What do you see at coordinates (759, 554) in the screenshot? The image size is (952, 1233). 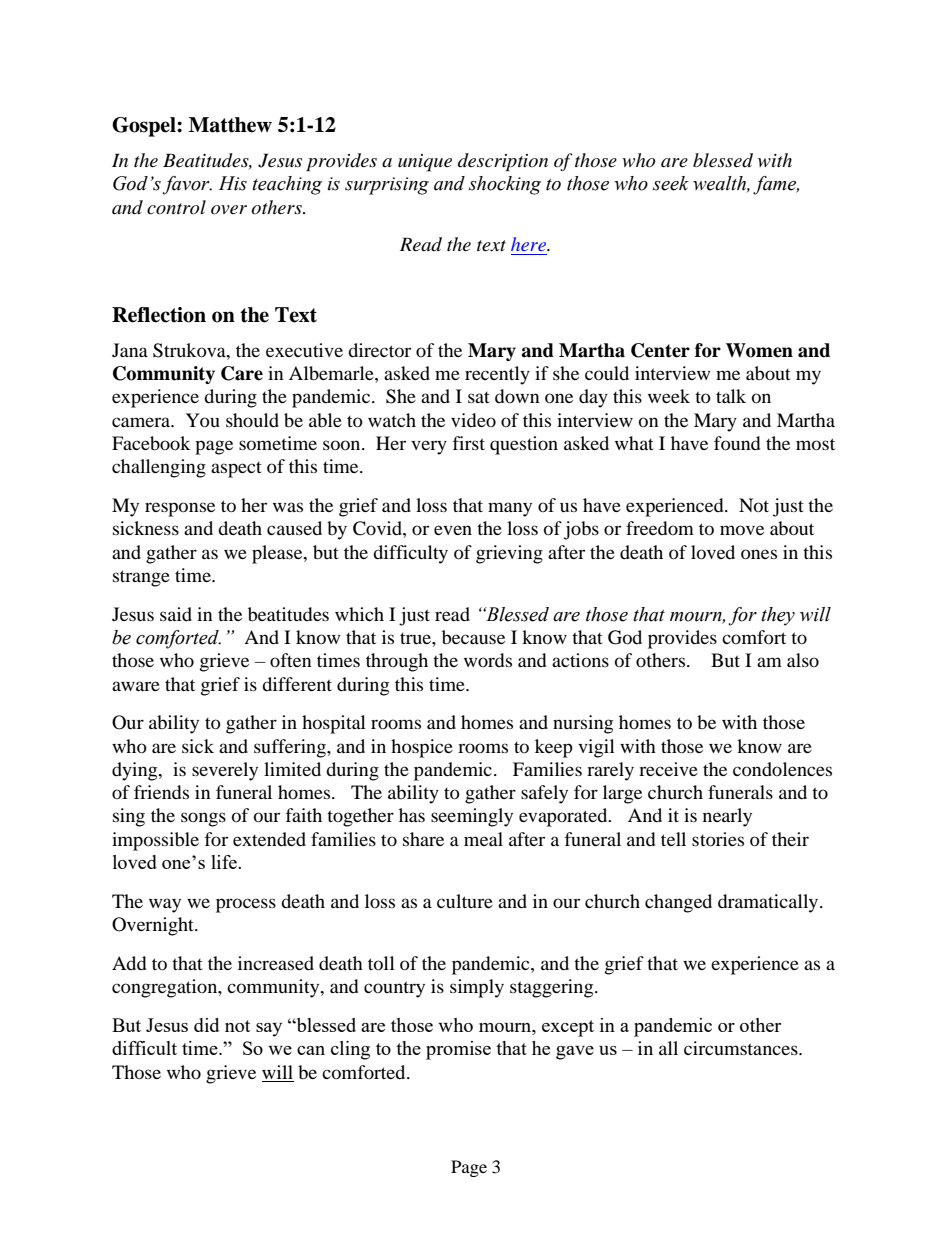 I see `ones` at bounding box center [759, 554].
